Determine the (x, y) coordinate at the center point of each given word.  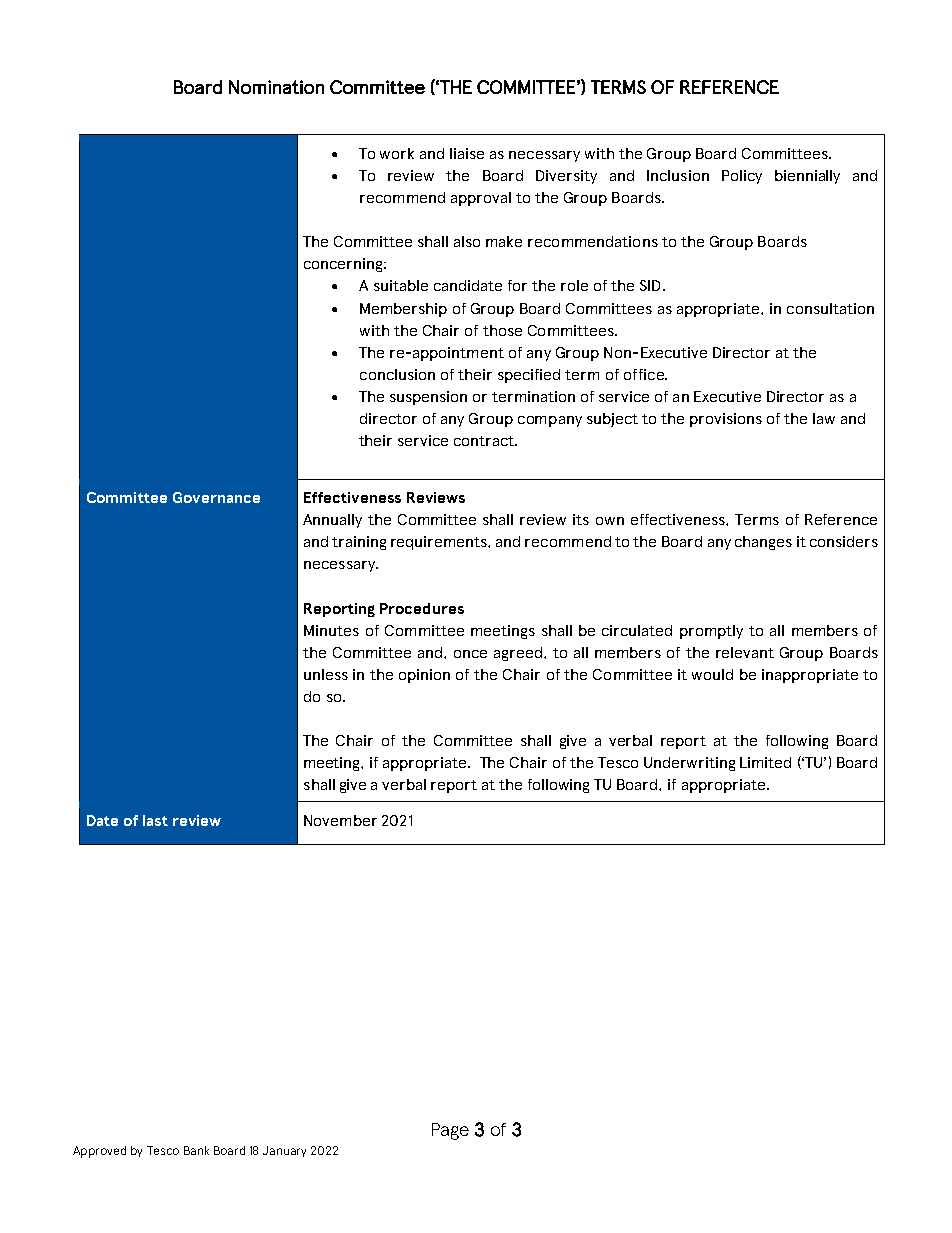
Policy (742, 177)
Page (450, 1131)
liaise (467, 153)
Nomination (276, 87)
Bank (196, 1150)
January (284, 1151)
